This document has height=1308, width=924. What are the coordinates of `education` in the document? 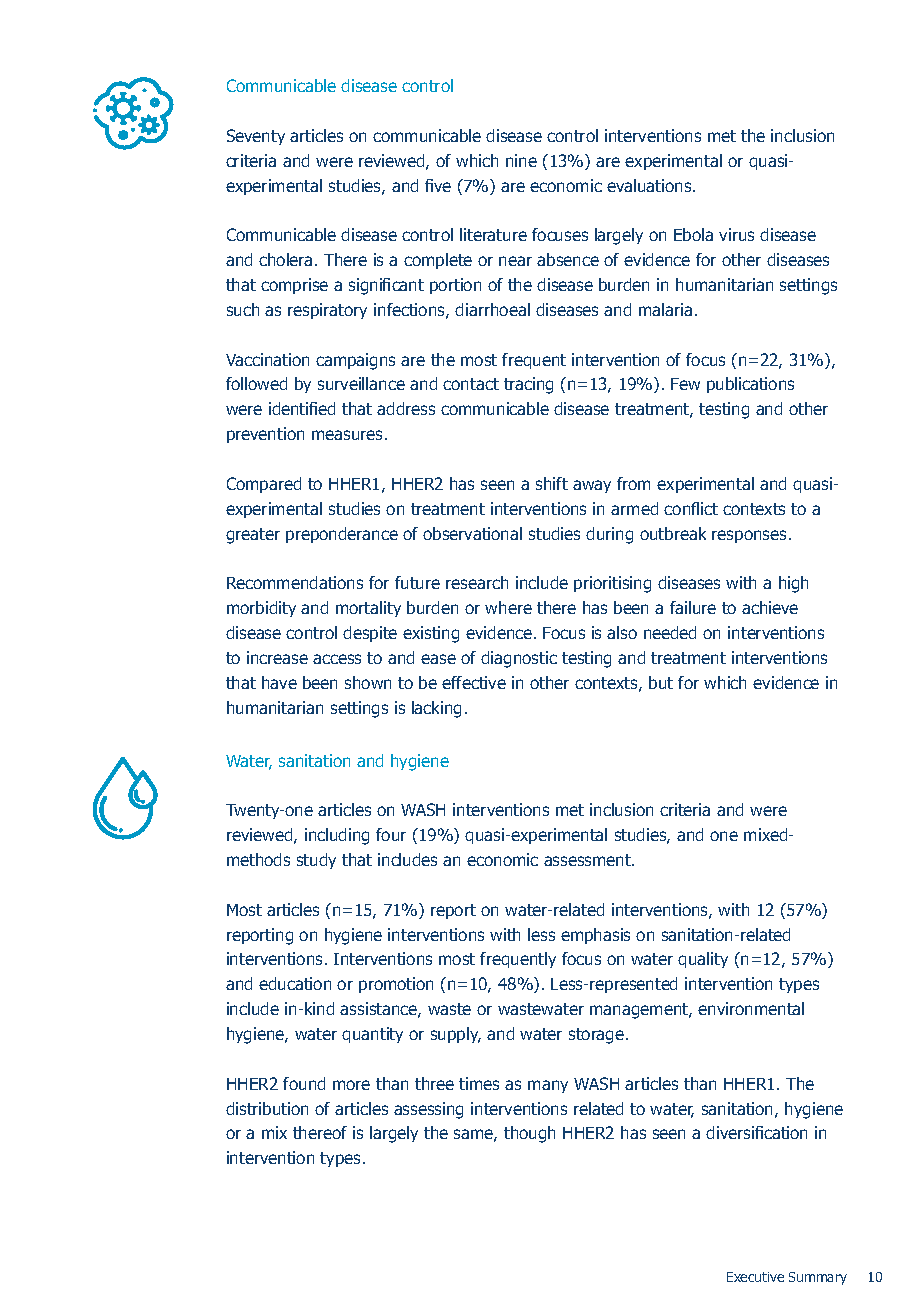 It's located at (295, 983).
